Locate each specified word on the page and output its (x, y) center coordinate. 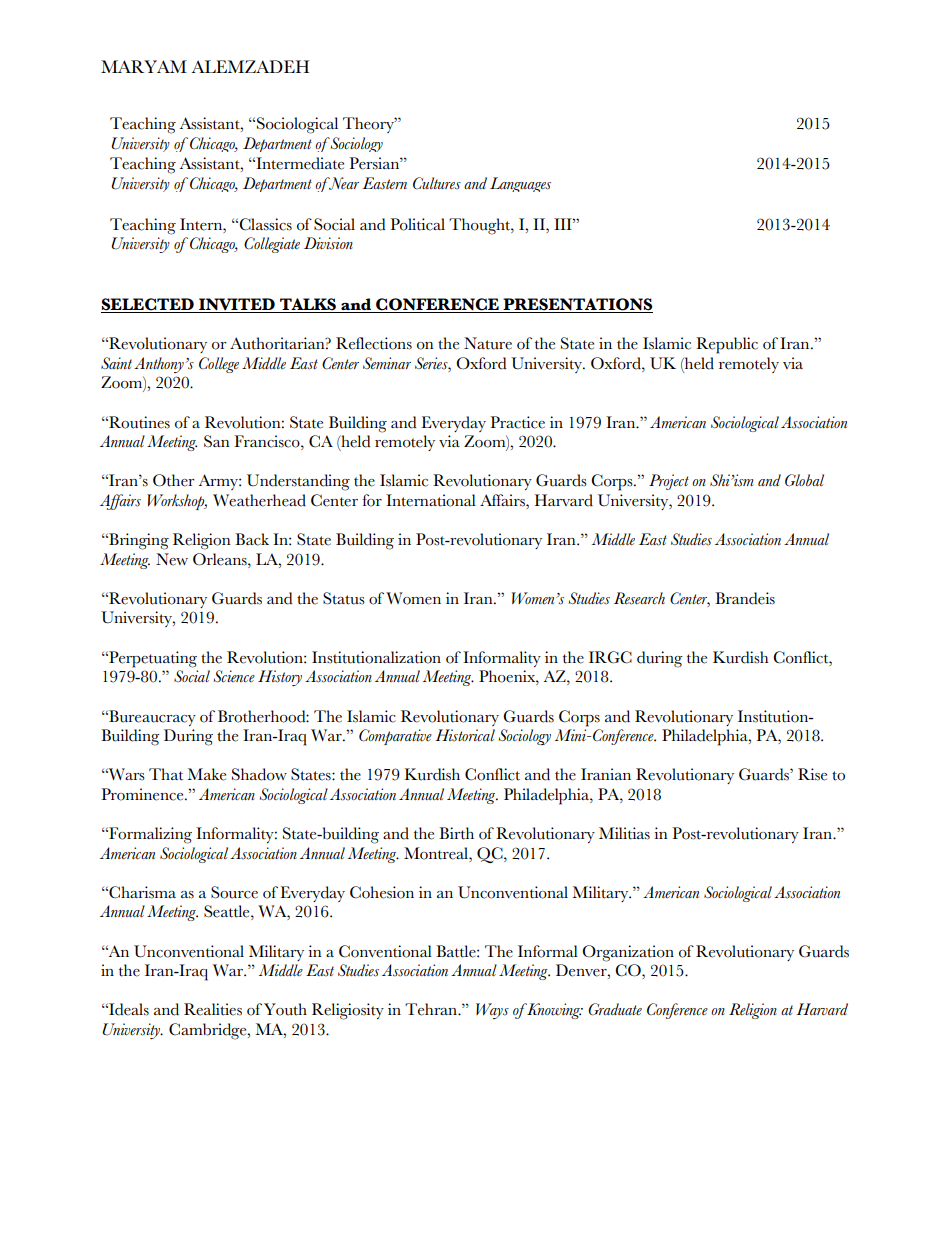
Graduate (615, 1009)
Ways (492, 1011)
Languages (520, 184)
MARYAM (144, 66)
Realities (213, 1009)
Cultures (437, 183)
